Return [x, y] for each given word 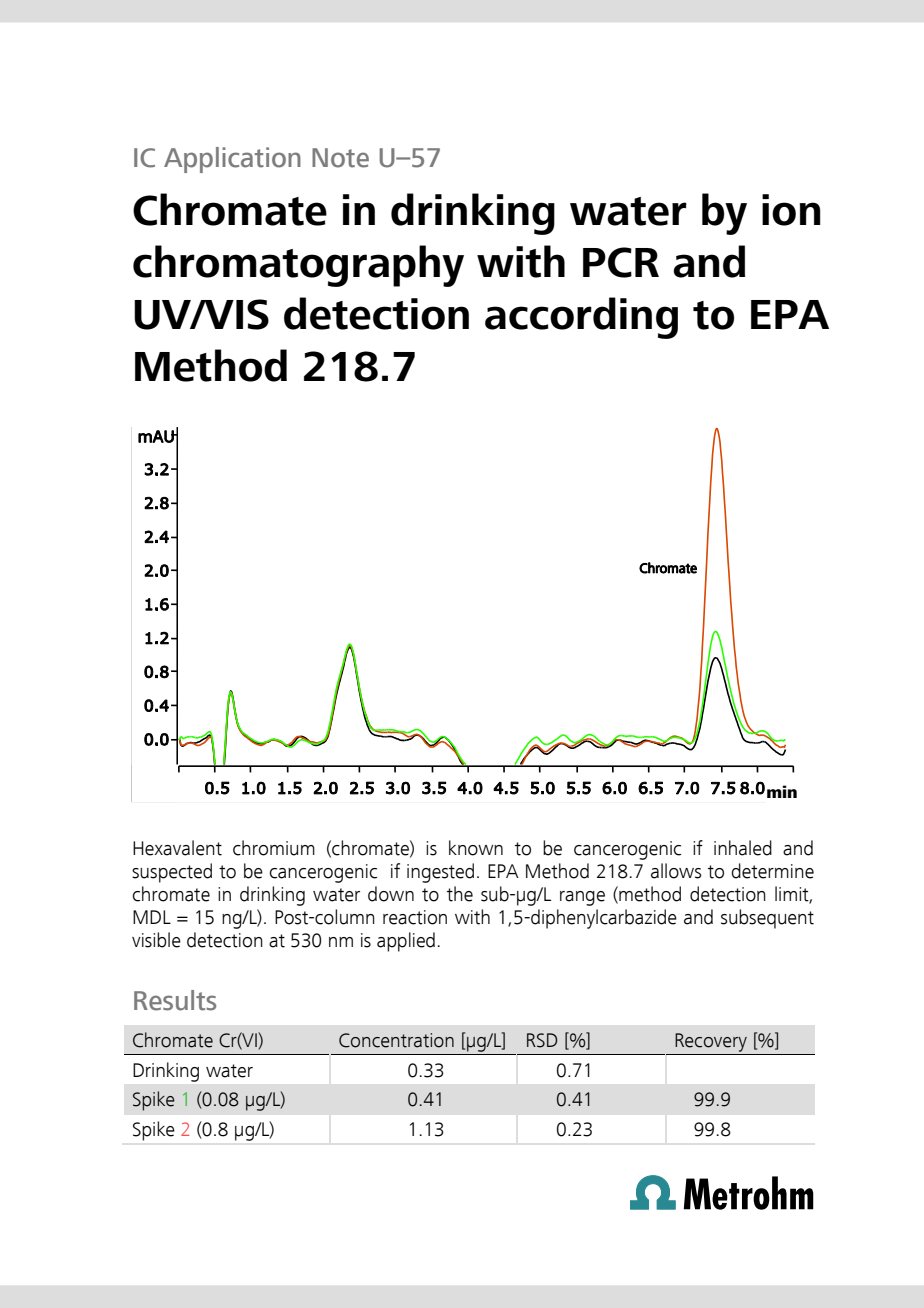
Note [340, 158]
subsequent [767, 919]
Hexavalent [177, 848]
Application [232, 160]
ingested [440, 873]
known [476, 848]
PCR [621, 262]
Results [175, 1000]
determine [772, 871]
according [581, 318]
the [460, 894]
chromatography [298, 266]
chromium [274, 848]
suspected [172, 873]
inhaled [743, 848]
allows [676, 871]
